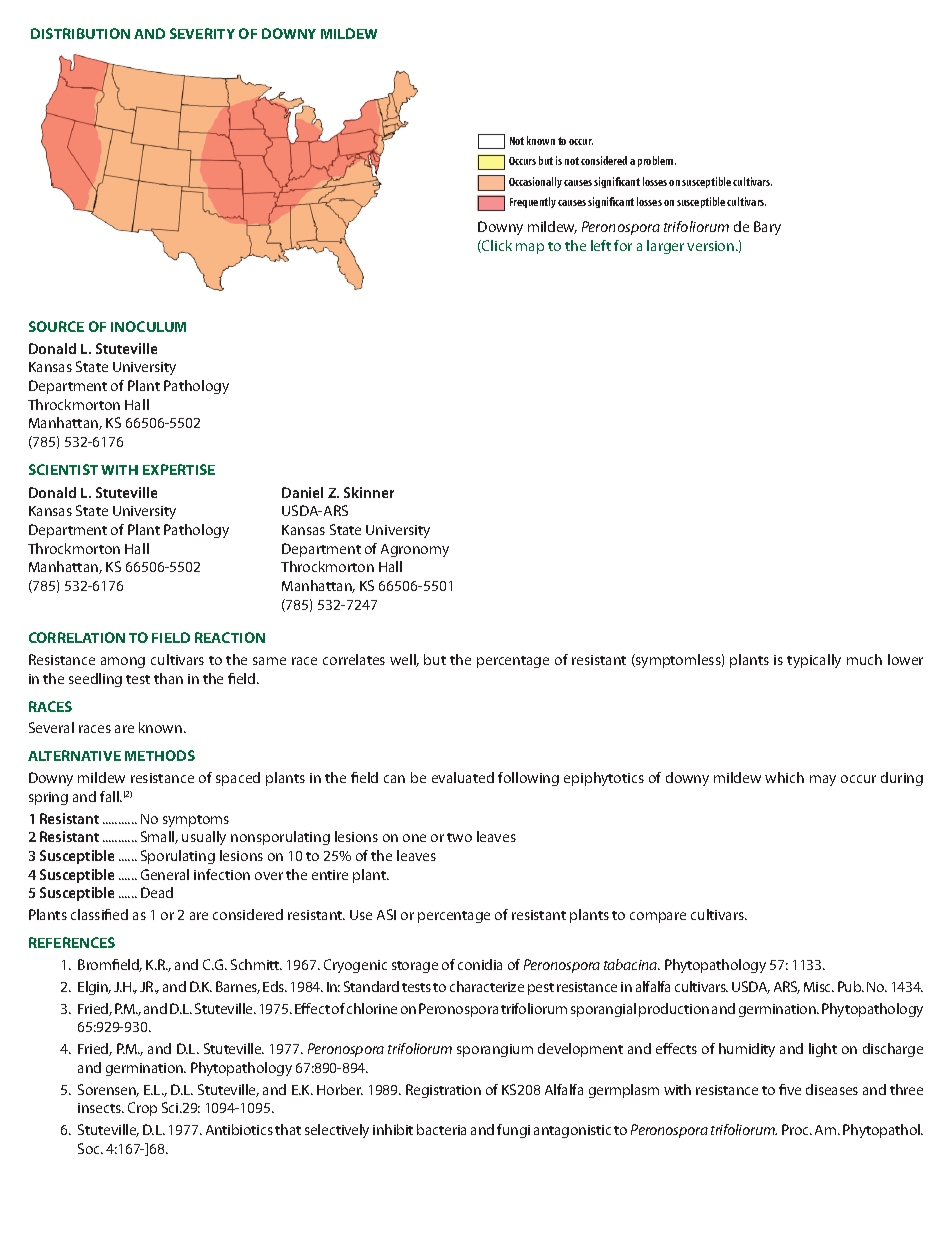 The width and height of the screenshot is (952, 1233). Describe the element at coordinates (202, 33) in the screenshot. I see `SEVERITY` at that location.
